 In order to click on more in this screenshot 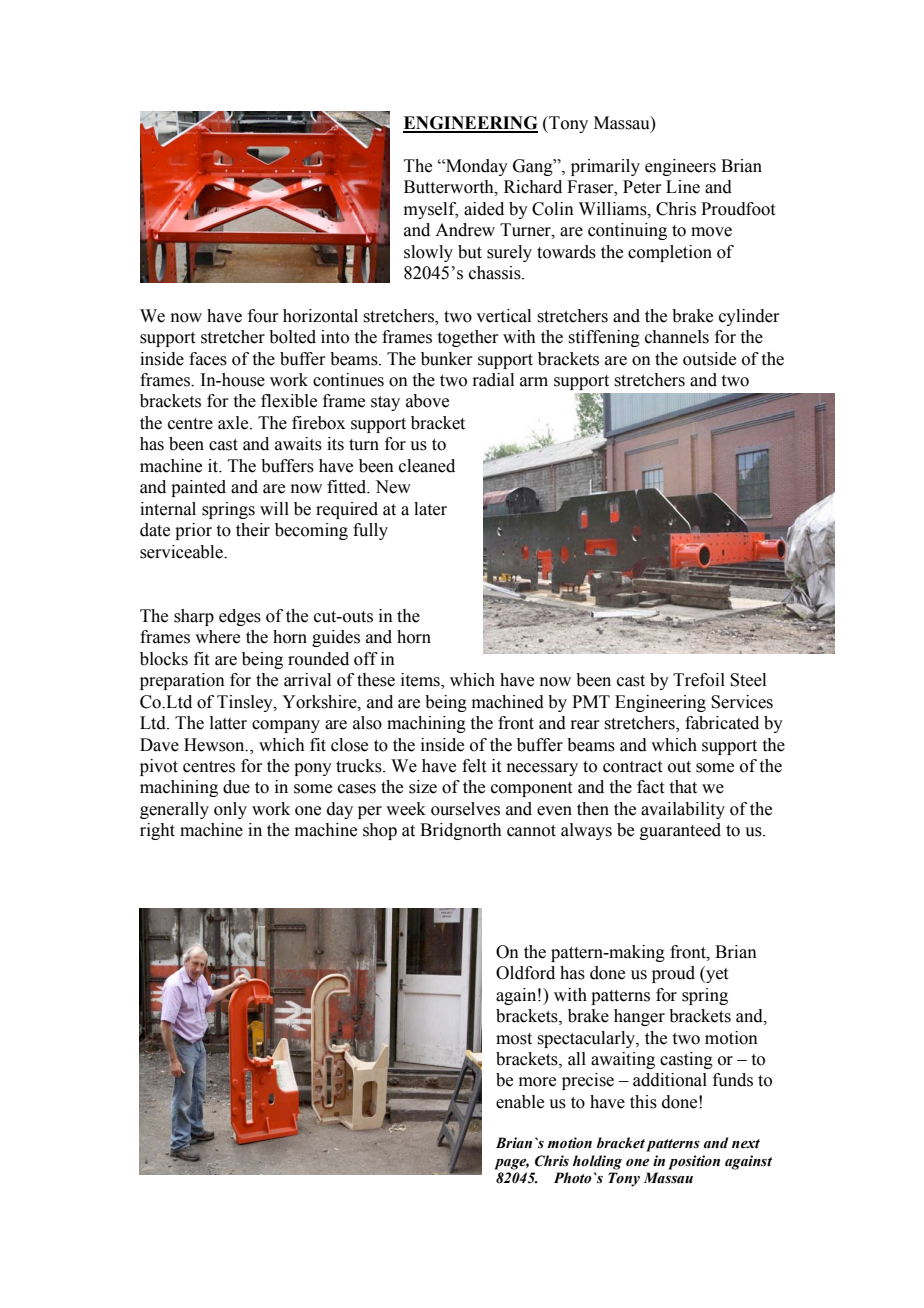, I will do `click(537, 1082)`.
